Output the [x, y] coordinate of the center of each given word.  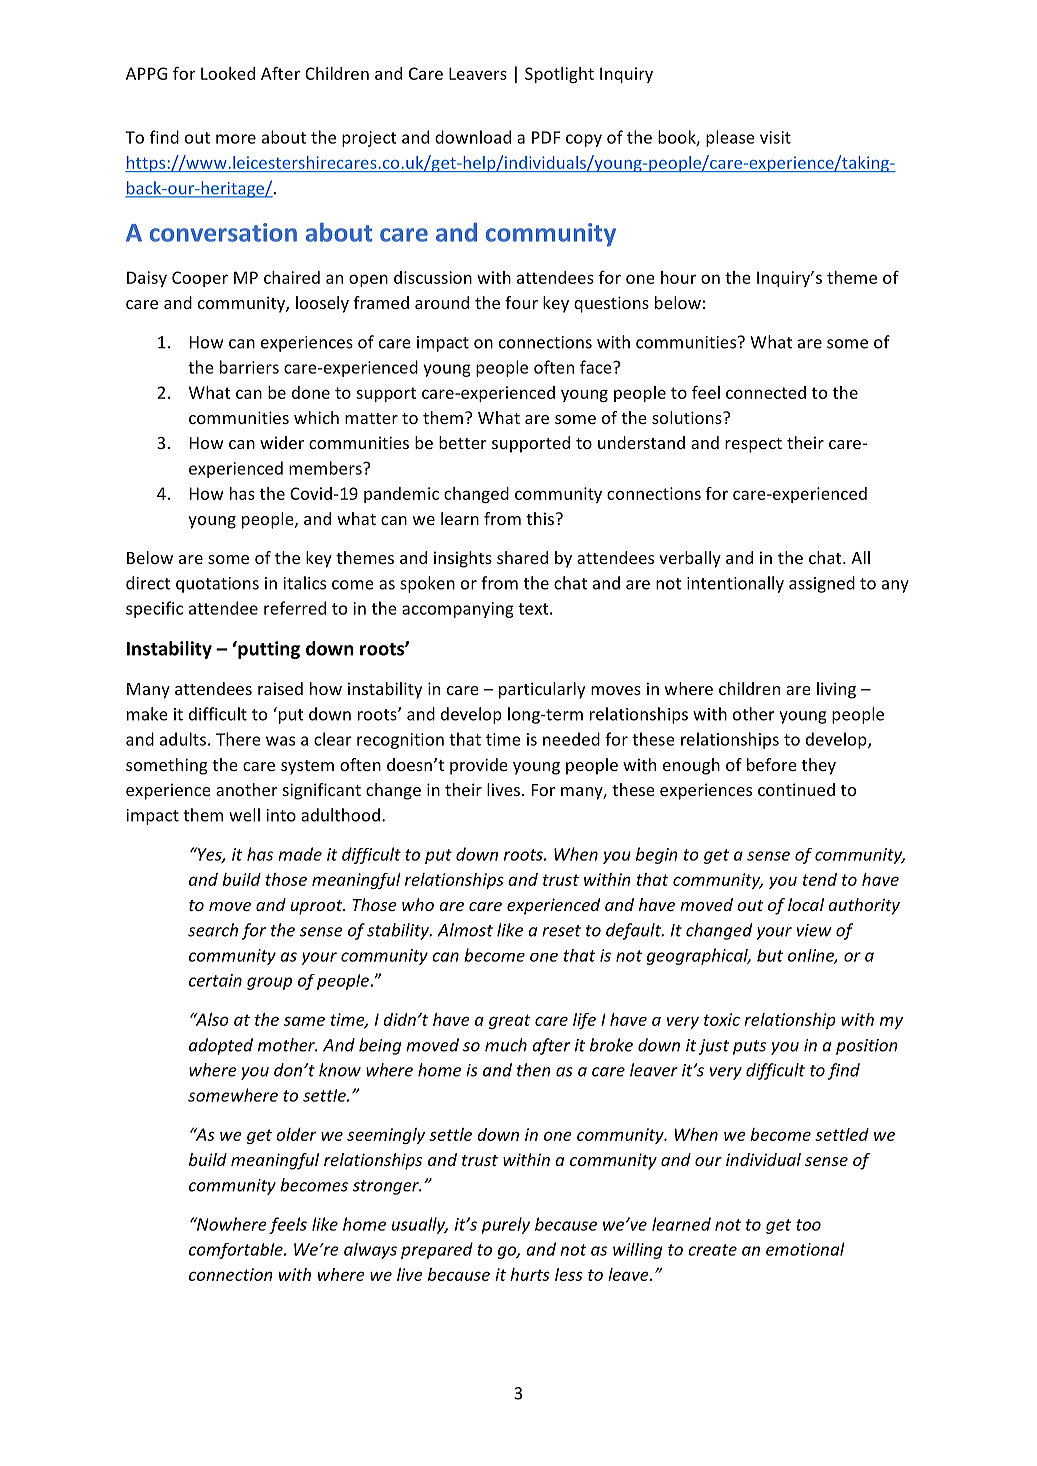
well [244, 815]
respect [753, 445]
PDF [546, 137]
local [806, 904]
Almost [465, 930]
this [540, 518]
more [236, 139]
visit [775, 137]
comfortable [237, 1251]
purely [505, 1225]
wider [282, 442]
